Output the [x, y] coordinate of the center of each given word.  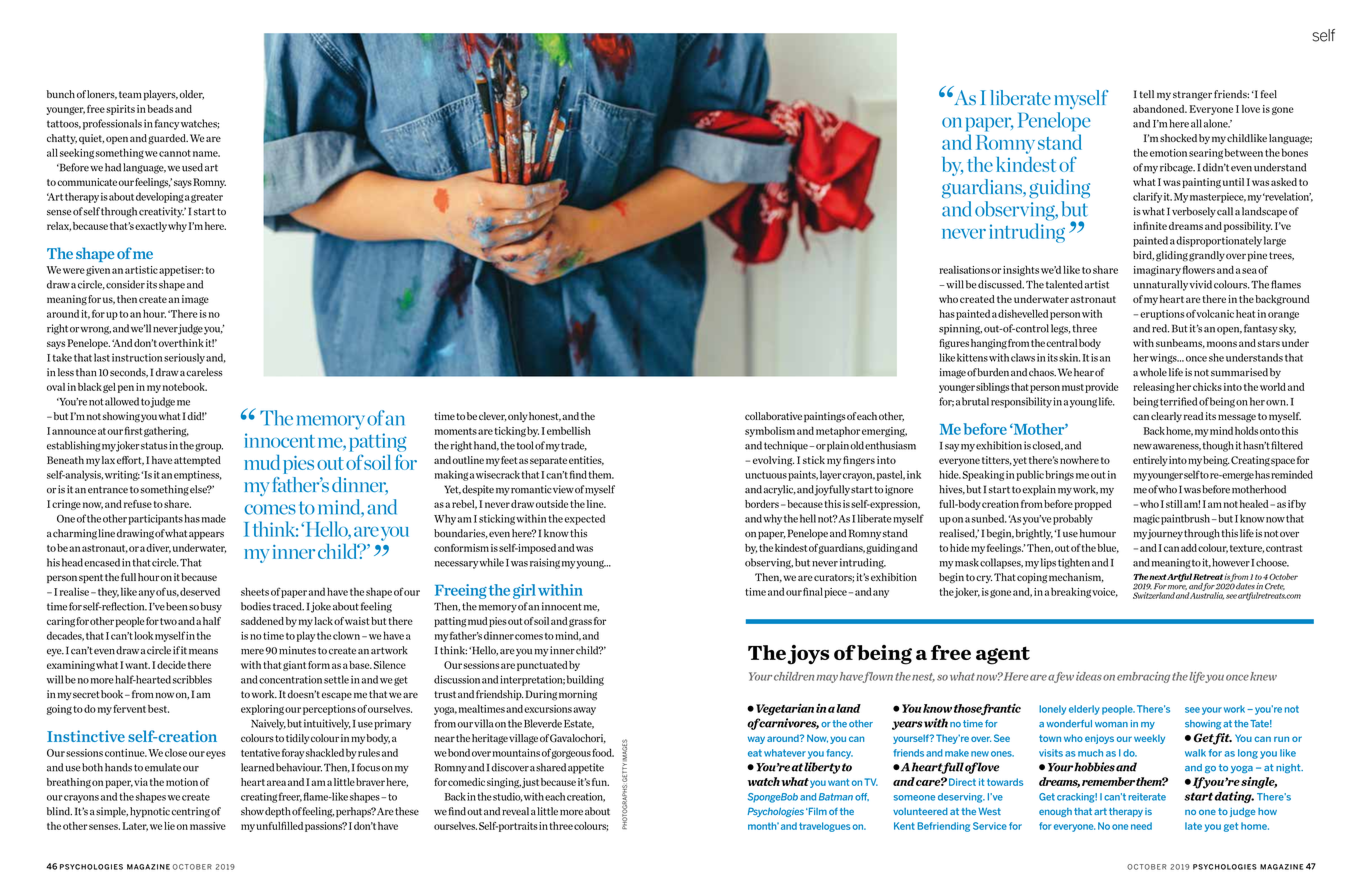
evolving [773, 461]
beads [160, 109]
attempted [197, 461]
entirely [1150, 461]
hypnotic [150, 812]
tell [1146, 94]
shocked [1178, 138]
